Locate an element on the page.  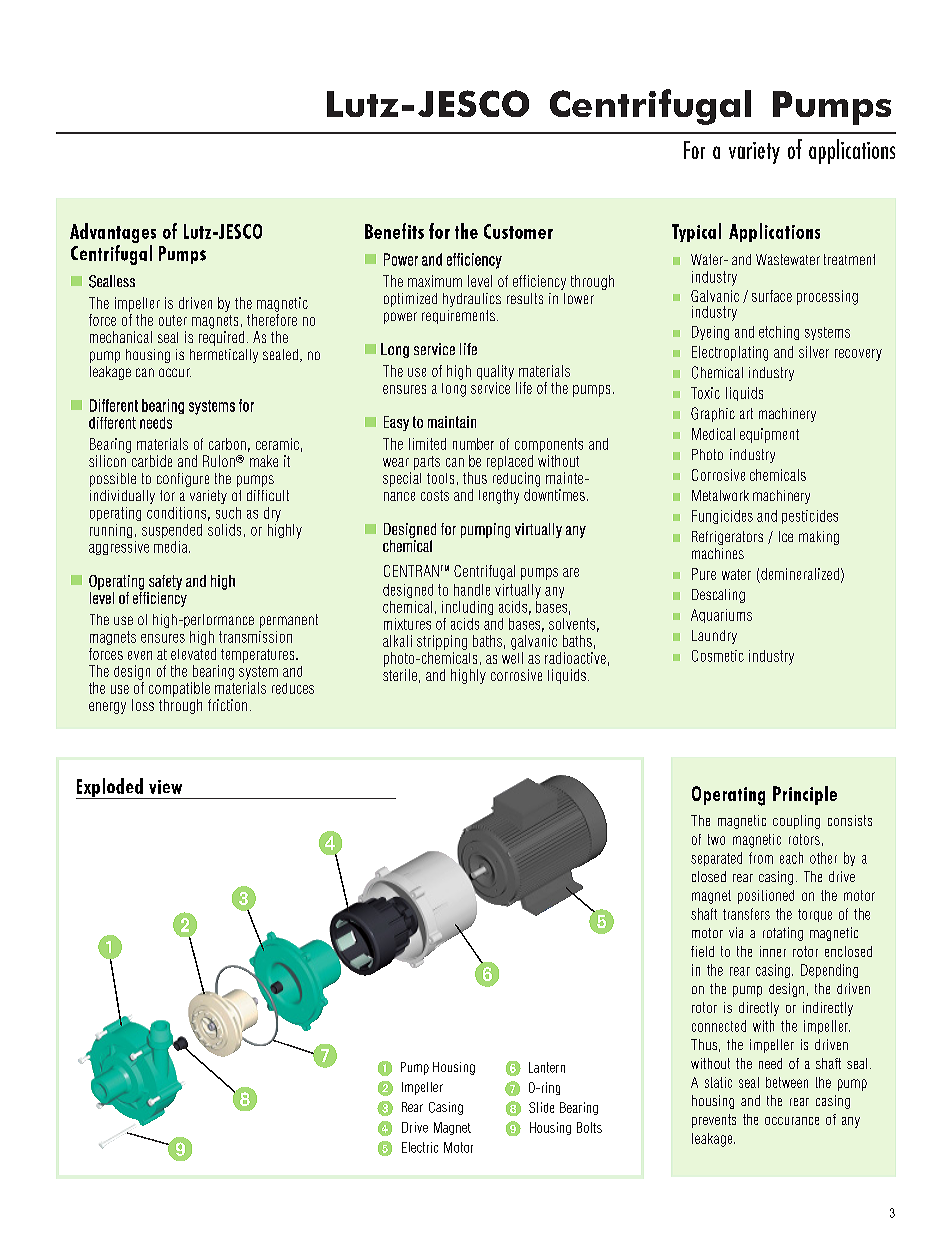
Cosmetic is located at coordinates (718, 656).
